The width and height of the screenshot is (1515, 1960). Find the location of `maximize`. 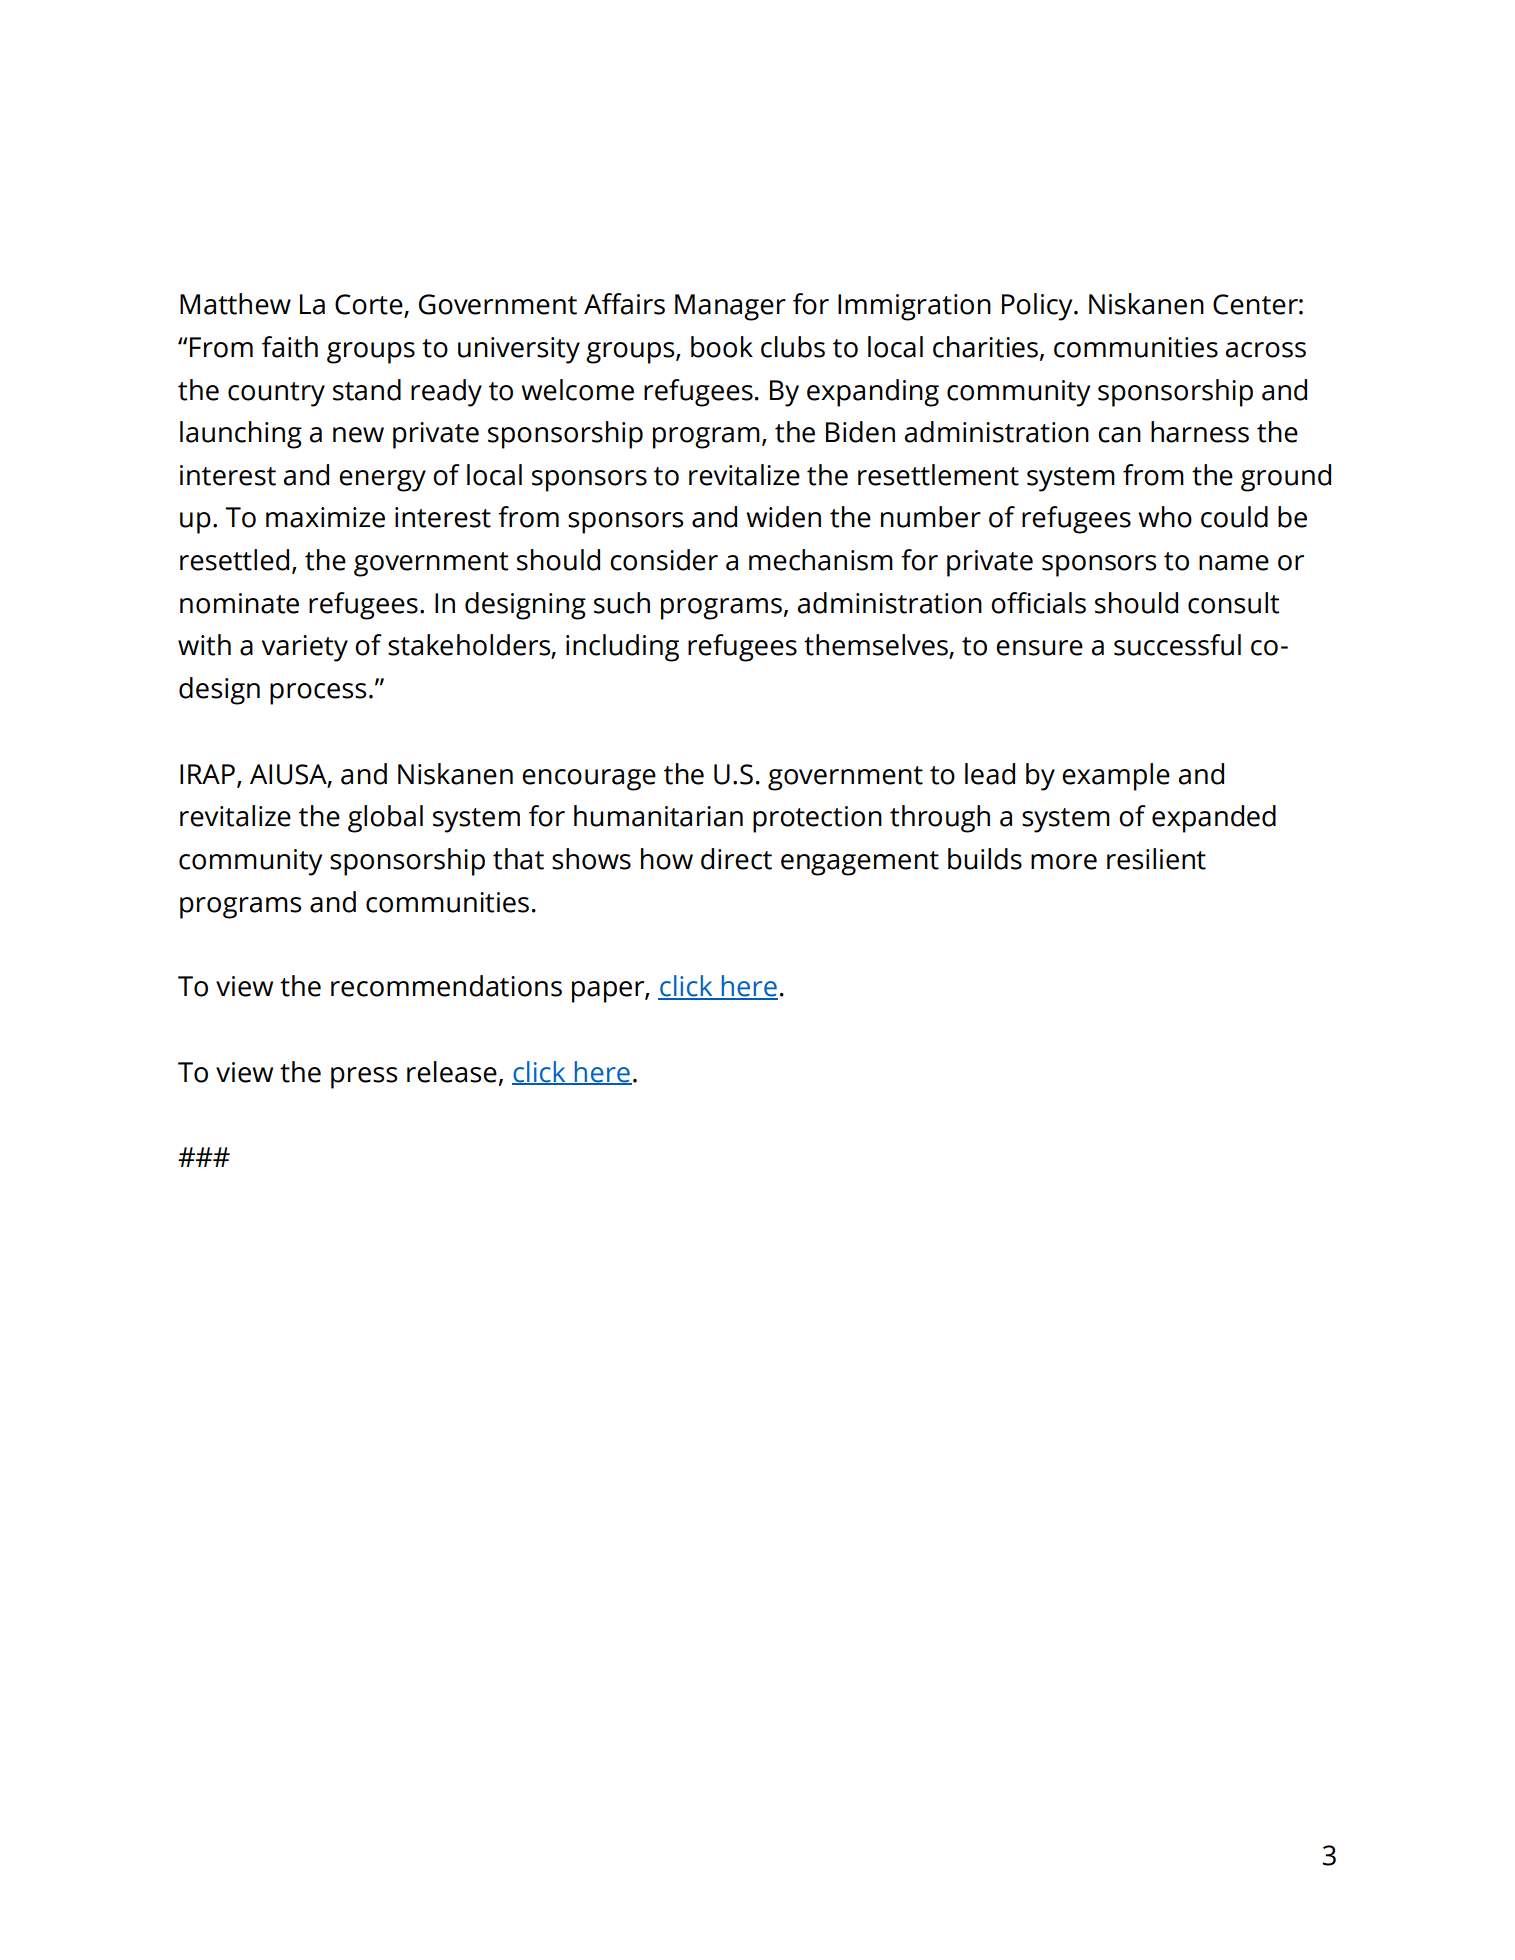

maximize is located at coordinates (325, 517).
